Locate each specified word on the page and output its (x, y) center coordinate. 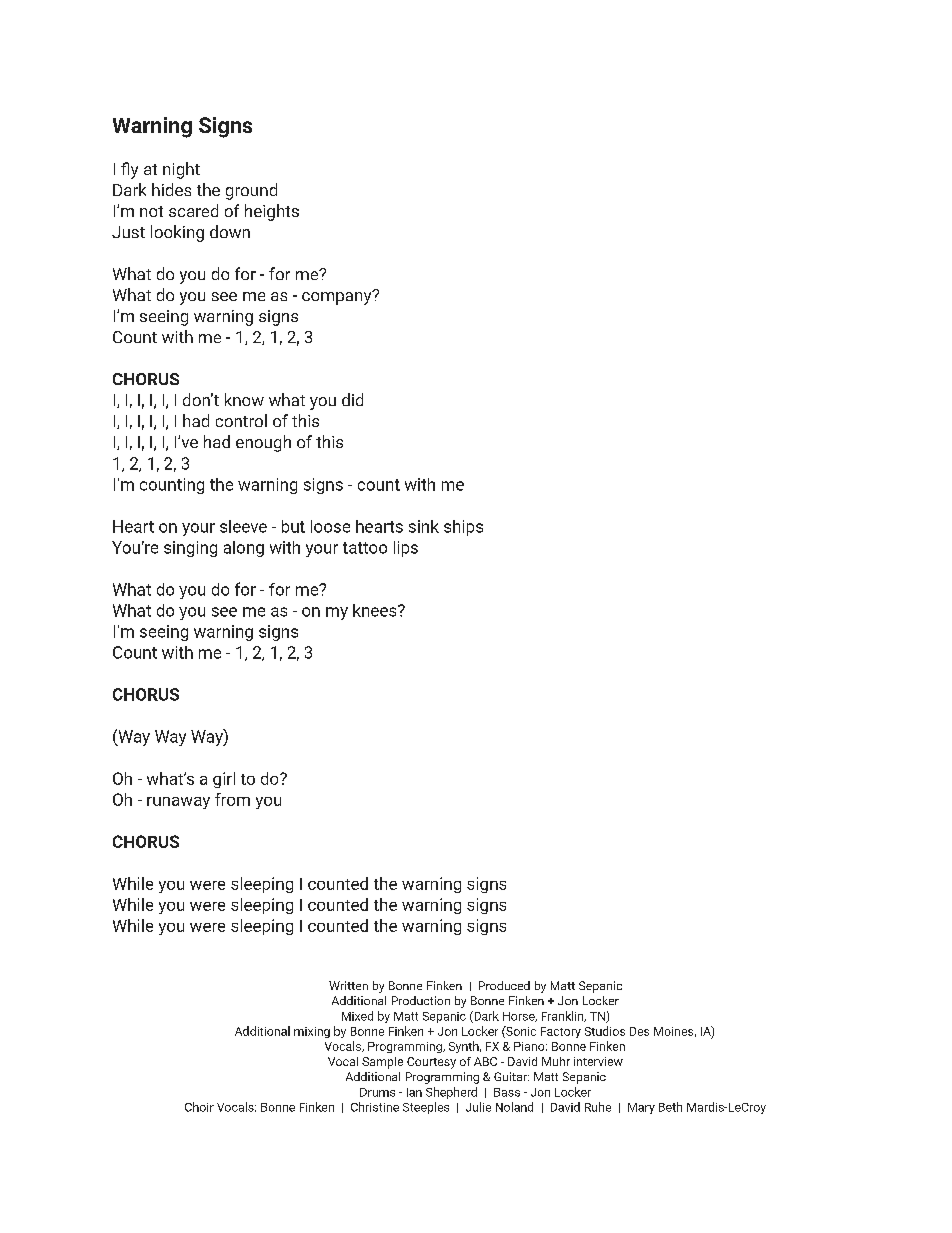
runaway (178, 803)
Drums (377, 1092)
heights (272, 212)
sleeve (243, 526)
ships (463, 528)
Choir (199, 1107)
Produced (504, 985)
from (232, 799)
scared (193, 210)
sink (424, 526)
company (338, 297)
